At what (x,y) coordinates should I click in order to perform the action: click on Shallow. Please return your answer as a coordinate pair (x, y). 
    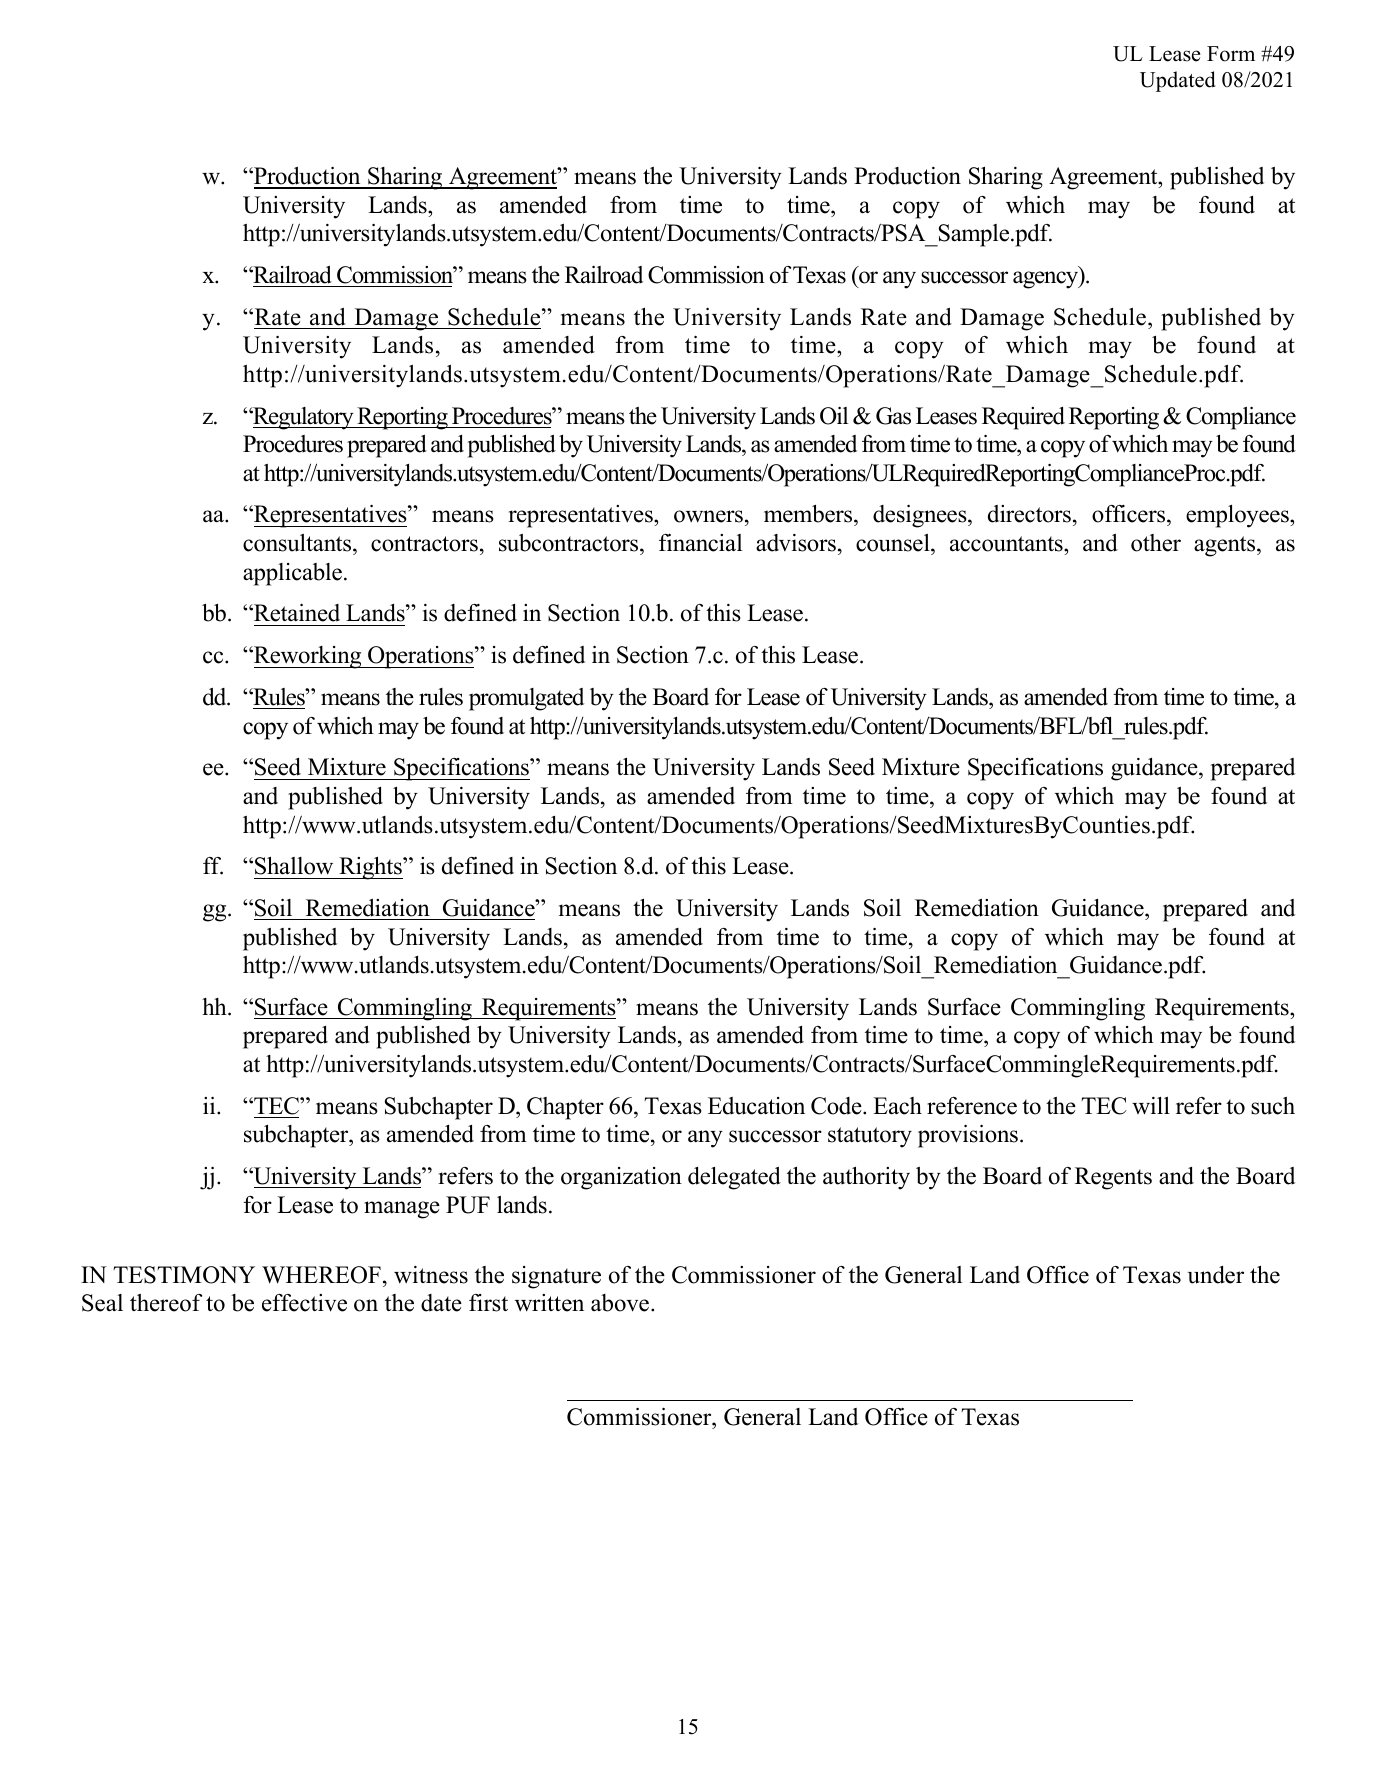
    Looking at the image, I should click on (294, 866).
